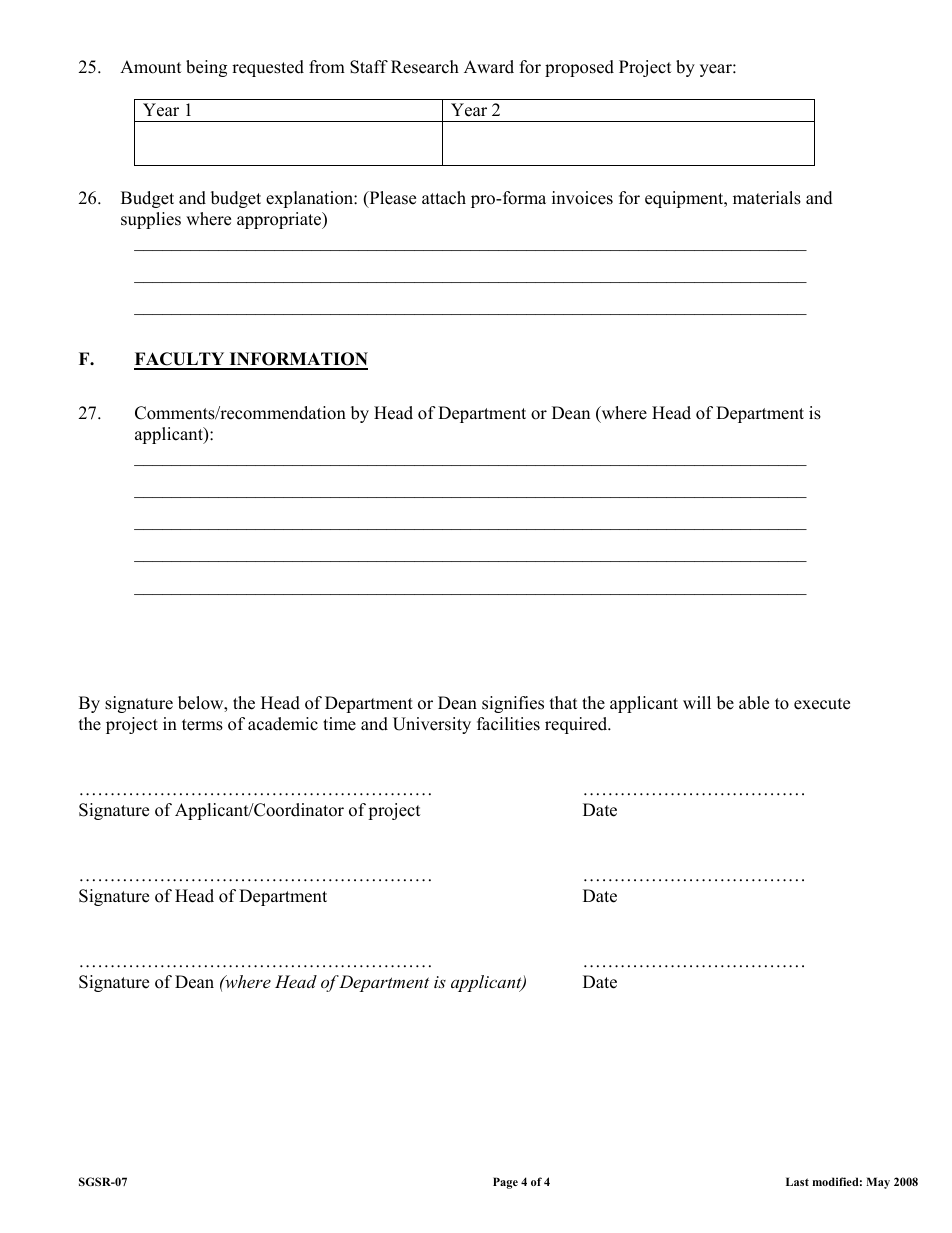 Image resolution: width=952 pixels, height=1233 pixels. I want to click on execute, so click(822, 704).
